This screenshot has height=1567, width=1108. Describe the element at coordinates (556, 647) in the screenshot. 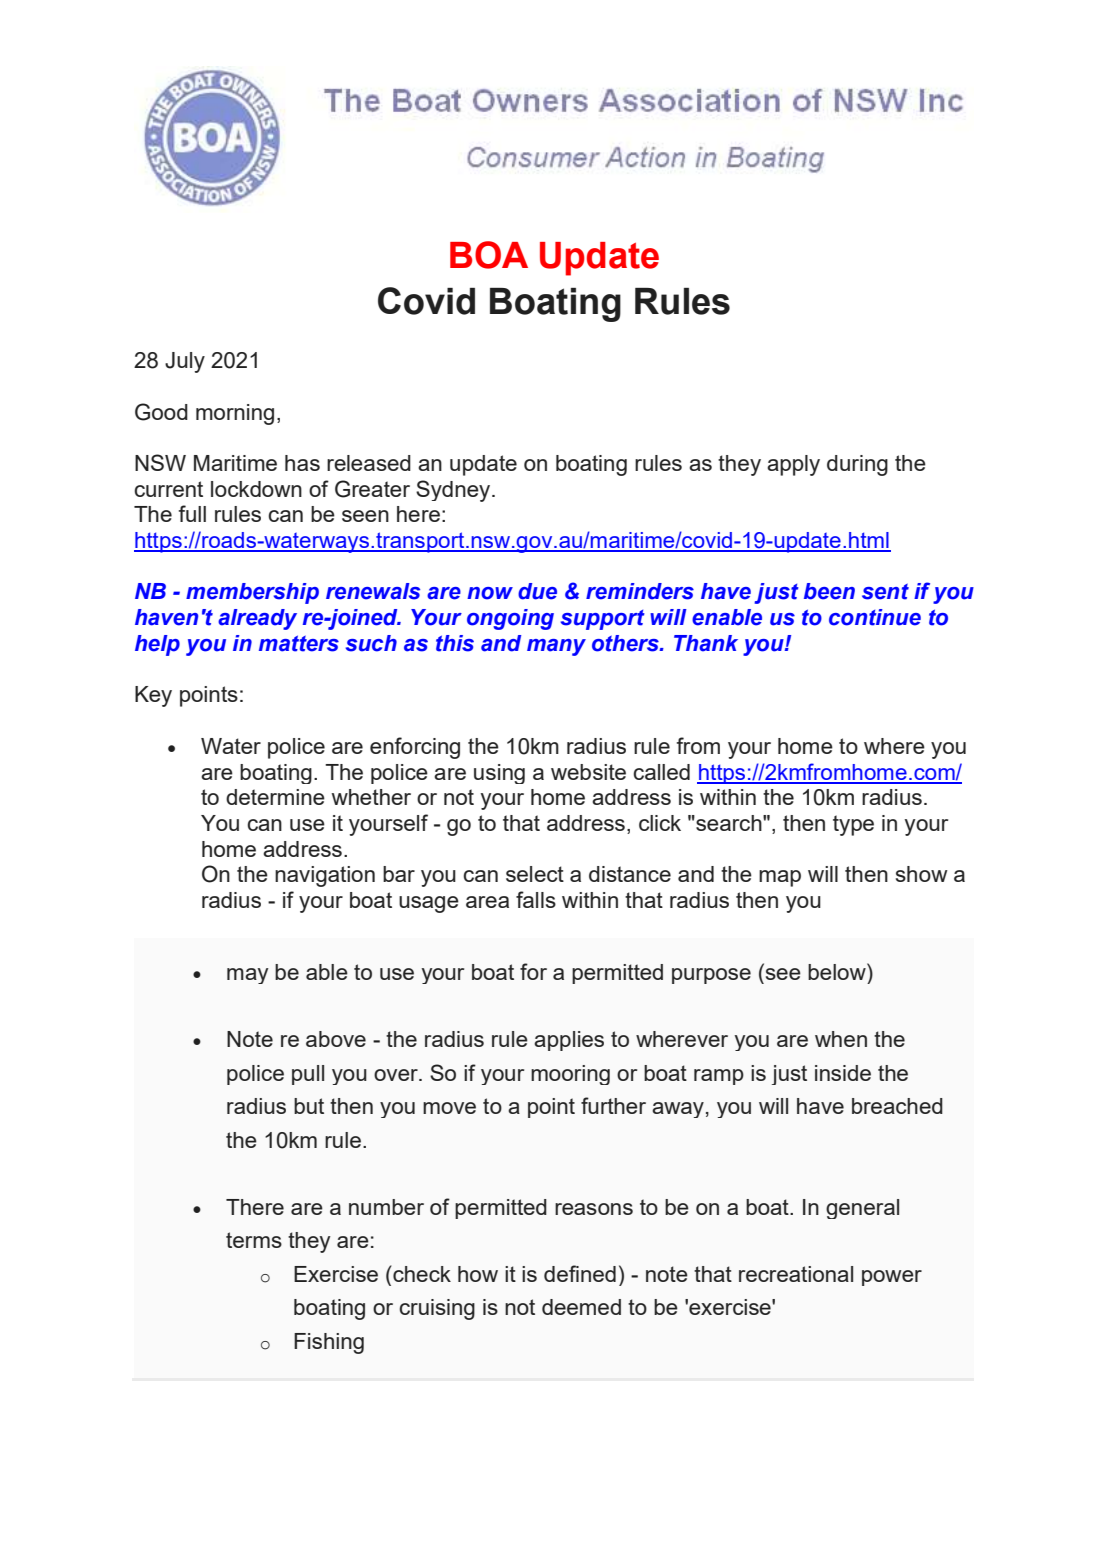

I see `many` at that location.
